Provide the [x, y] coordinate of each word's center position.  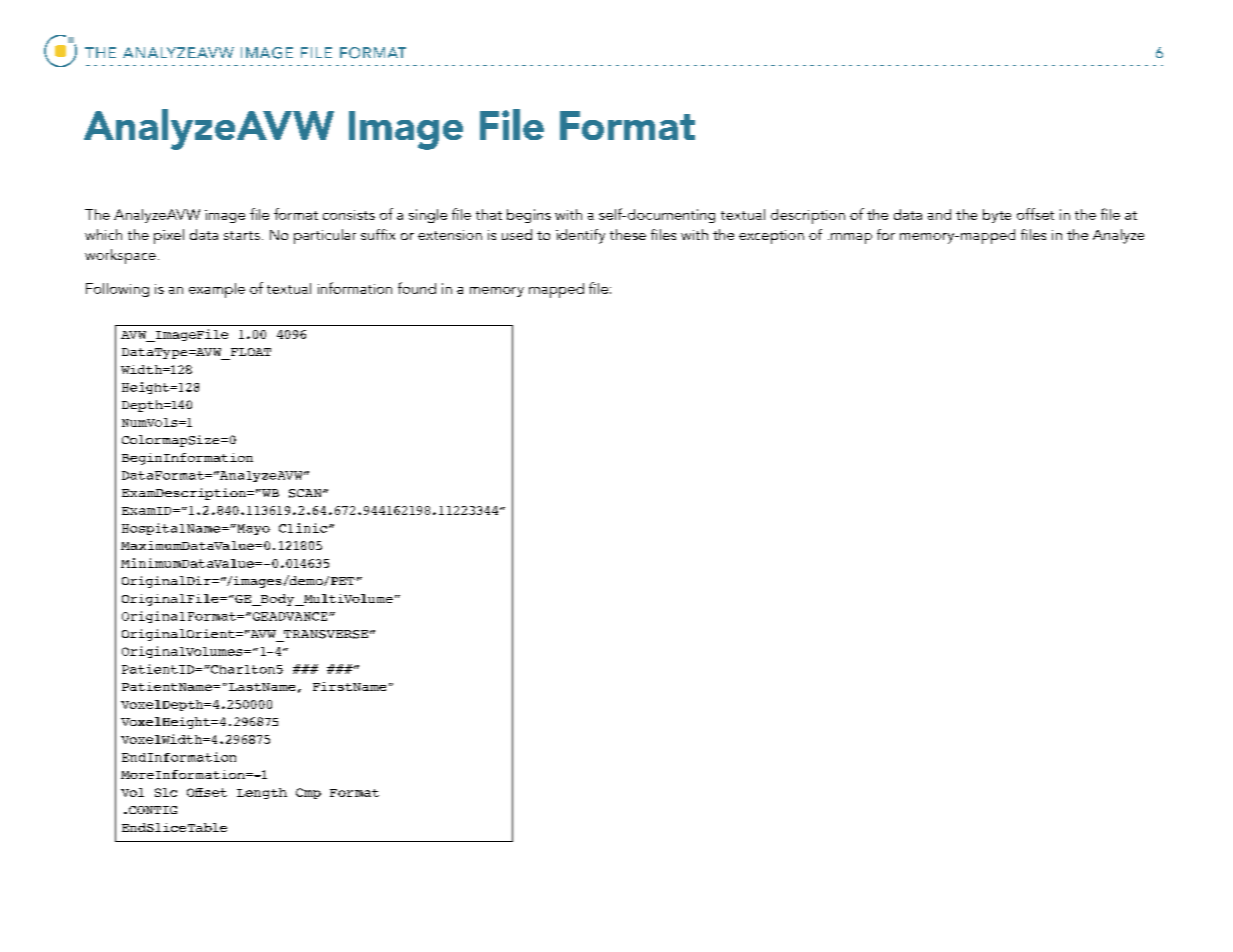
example [217, 290]
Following [117, 290]
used [517, 234]
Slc [166, 792]
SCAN [306, 493]
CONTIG [153, 810]
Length [262, 793]
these [628, 234]
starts [242, 235]
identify [580, 236]
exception [771, 237]
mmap [851, 238]
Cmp [308, 793]
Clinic [303, 528]
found [417, 288]
